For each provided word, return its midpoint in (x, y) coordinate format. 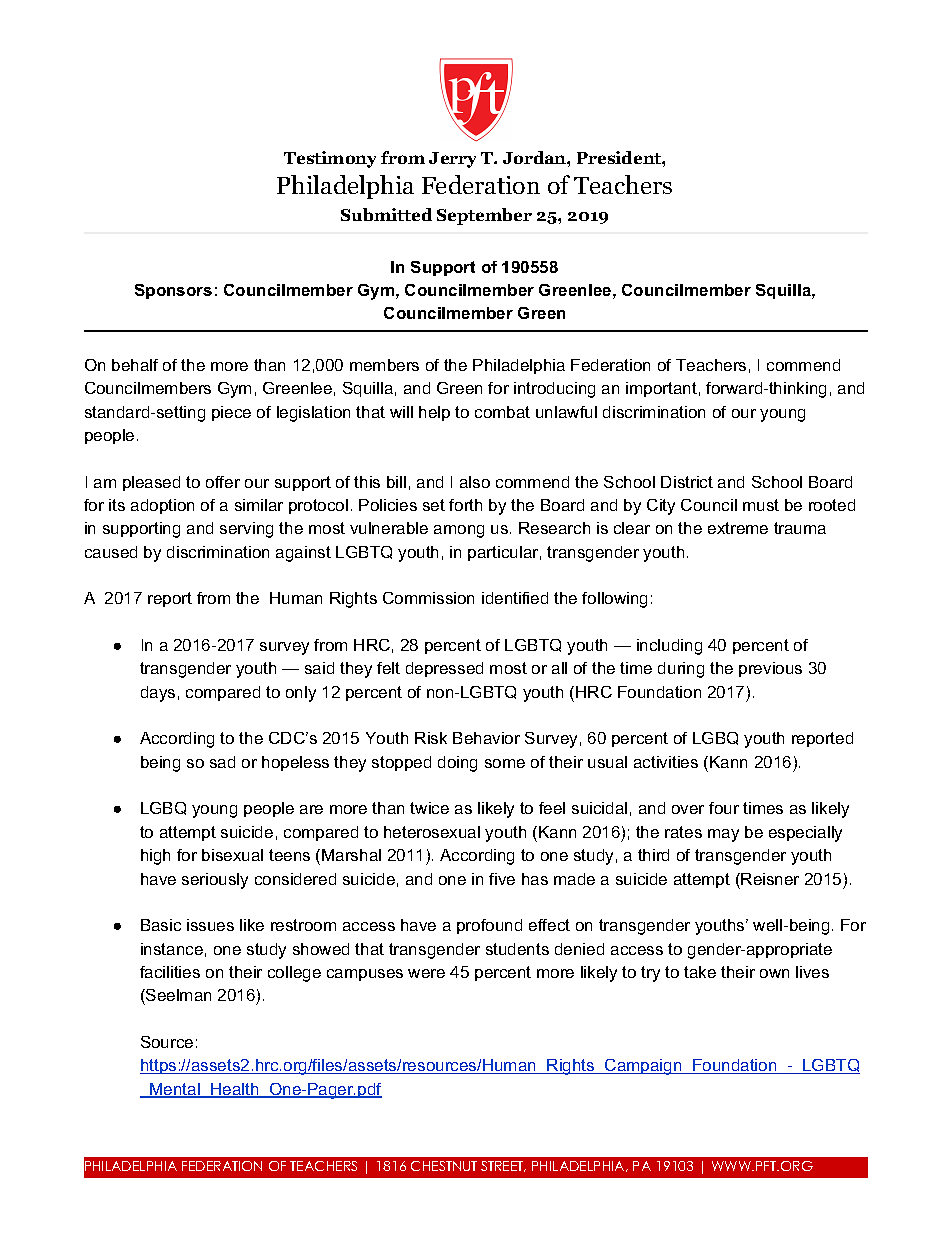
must (761, 505)
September (484, 216)
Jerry (452, 160)
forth (465, 505)
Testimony (330, 159)
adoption (162, 506)
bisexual (232, 855)
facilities (170, 972)
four (724, 808)
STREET (503, 1166)
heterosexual (432, 832)
